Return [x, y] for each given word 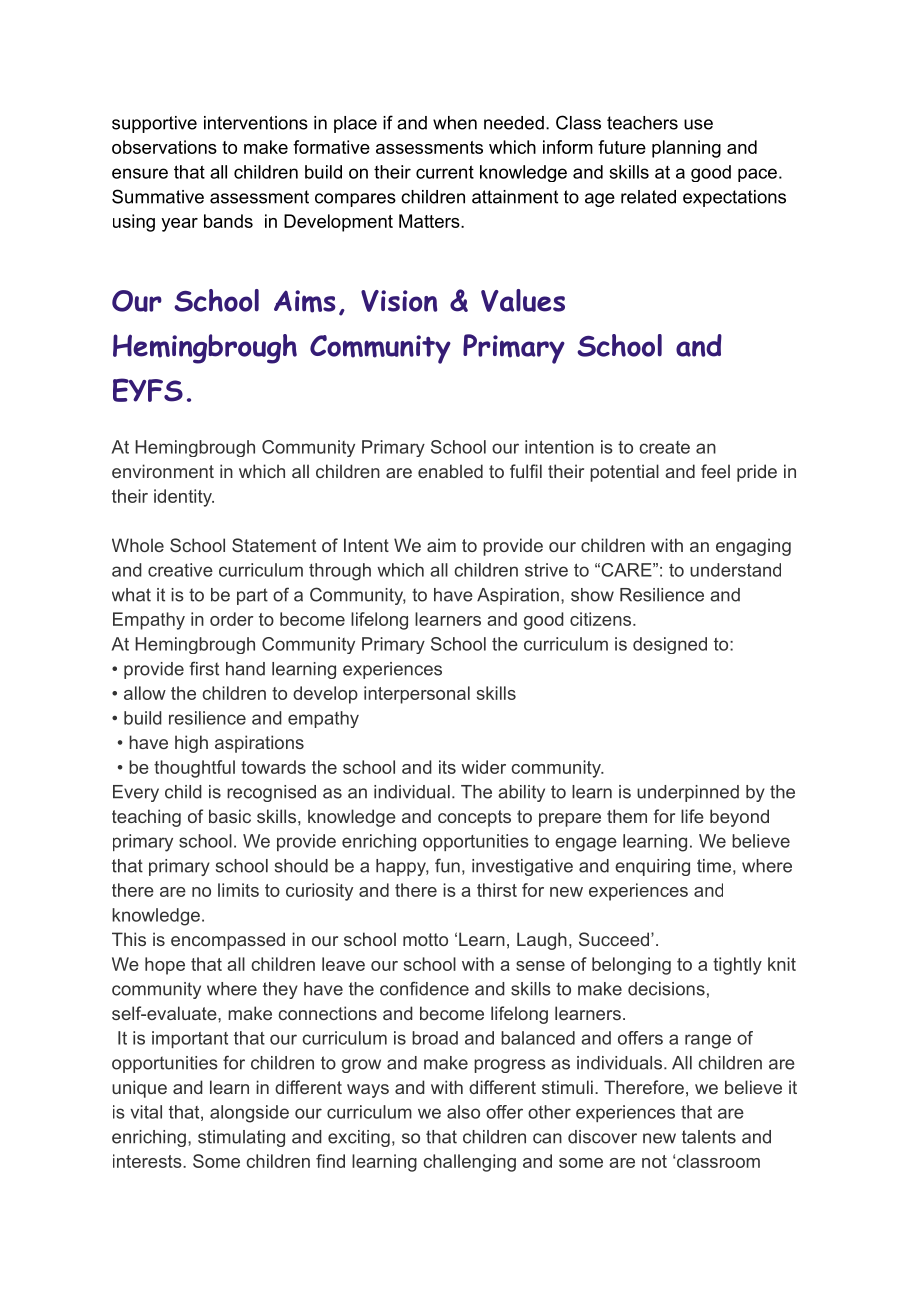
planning [686, 149]
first [204, 668]
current [445, 172]
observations [164, 147]
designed [670, 645]
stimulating [241, 1138]
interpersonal [417, 695]
